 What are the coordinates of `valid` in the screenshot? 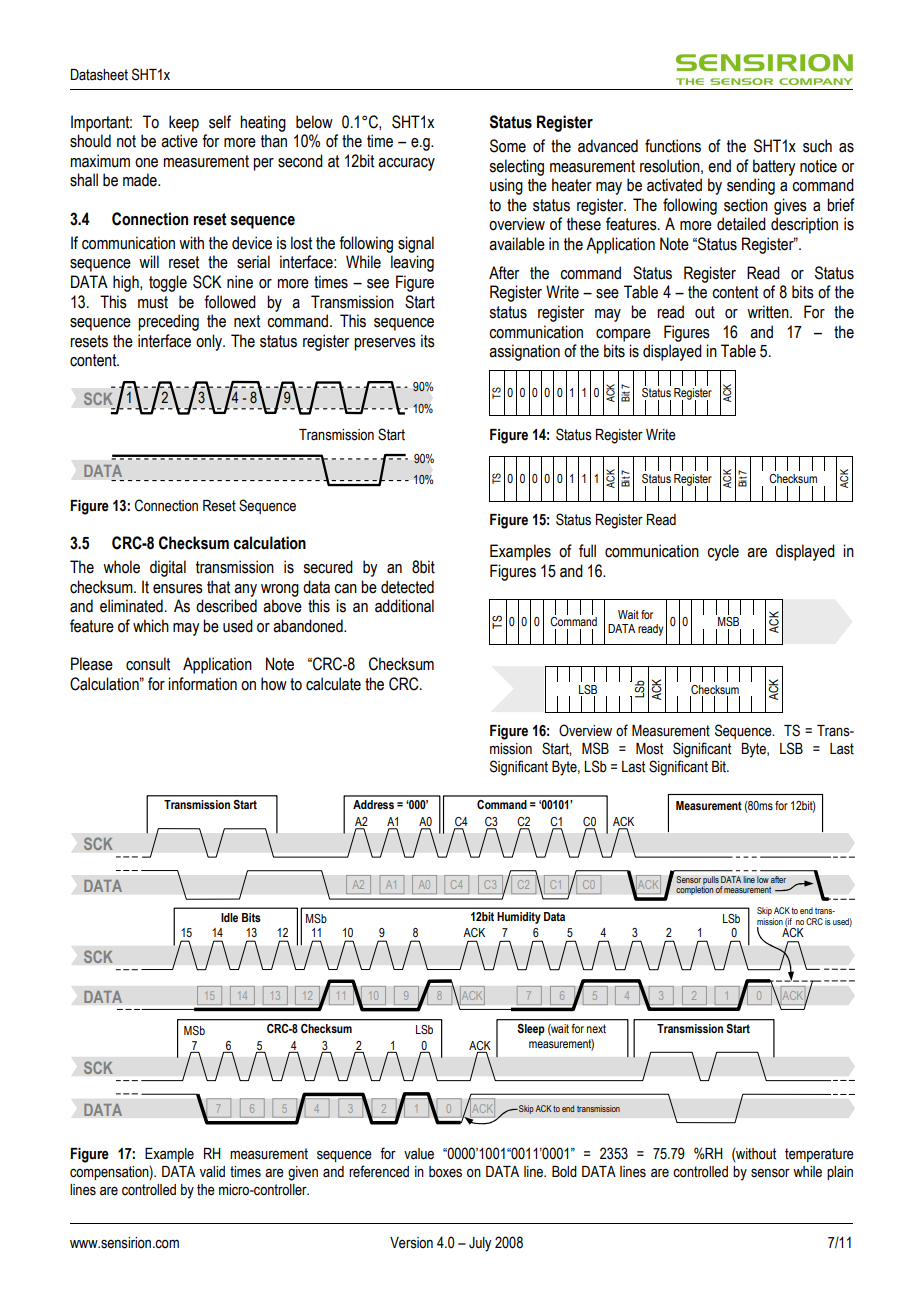 It's located at (212, 1172).
